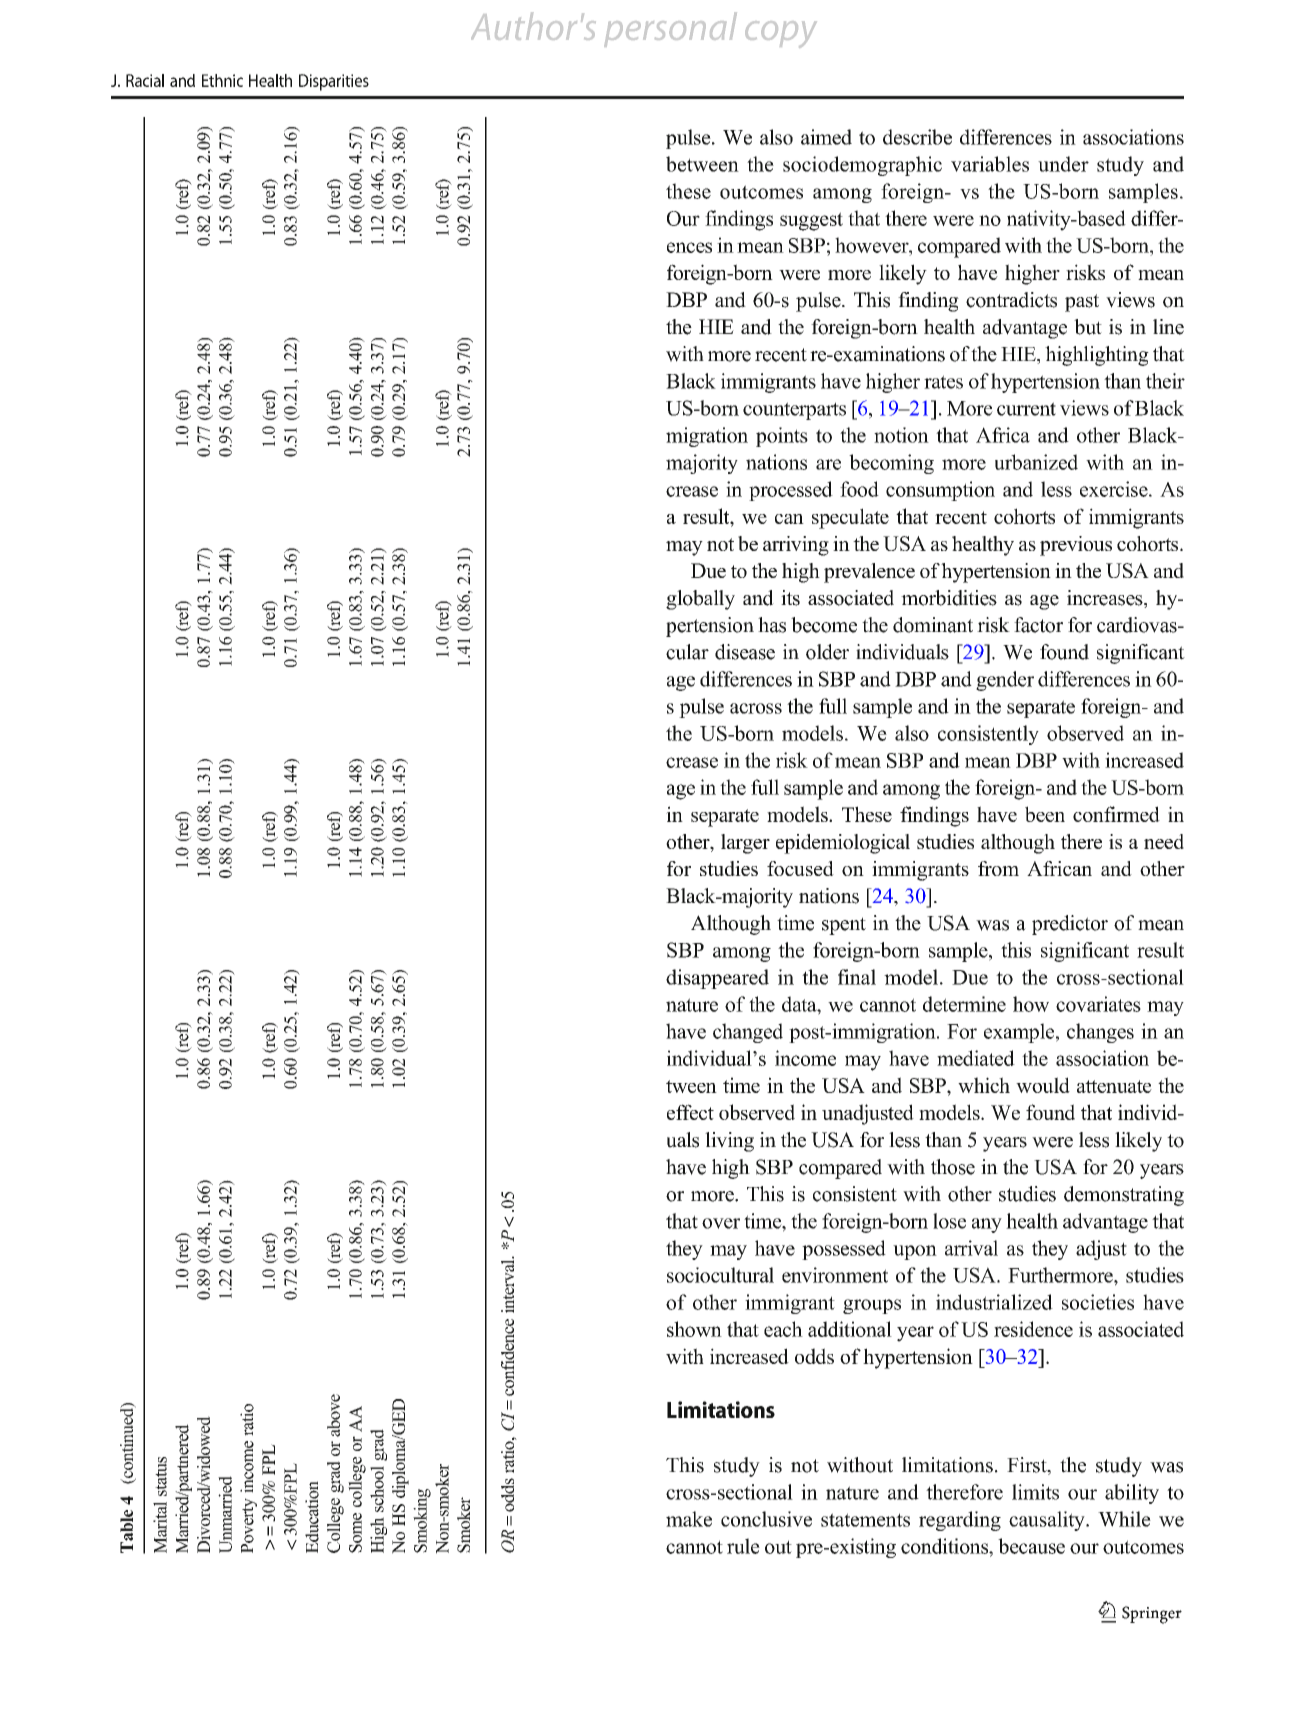 The height and width of the image is (1721, 1295). I want to click on under, so click(1063, 164).
